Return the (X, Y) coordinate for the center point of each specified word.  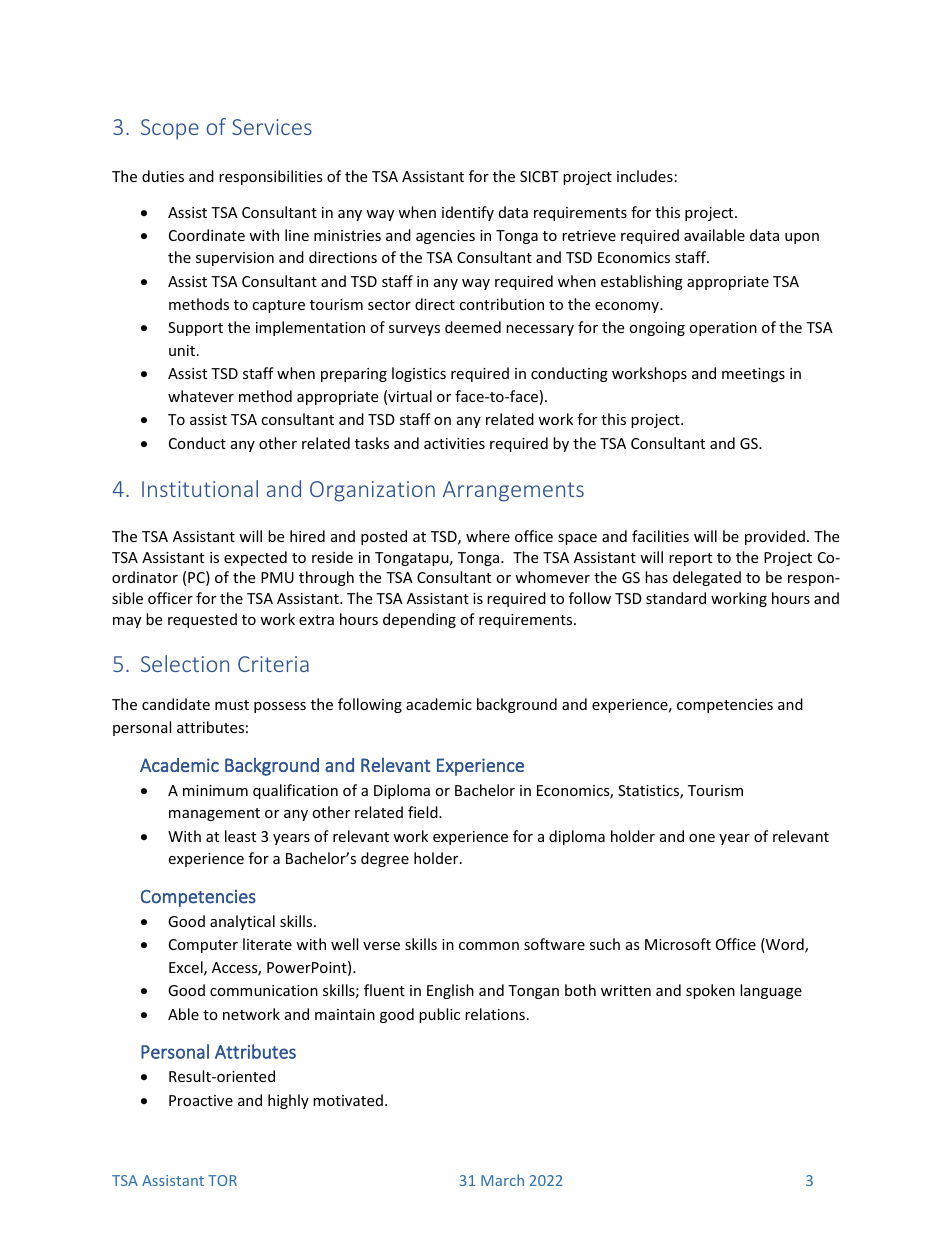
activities (454, 443)
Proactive (201, 1100)
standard (676, 598)
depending (419, 620)
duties (163, 176)
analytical (242, 922)
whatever (201, 396)
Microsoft (678, 944)
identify (468, 213)
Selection (185, 663)
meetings (753, 375)
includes (645, 176)
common (489, 946)
